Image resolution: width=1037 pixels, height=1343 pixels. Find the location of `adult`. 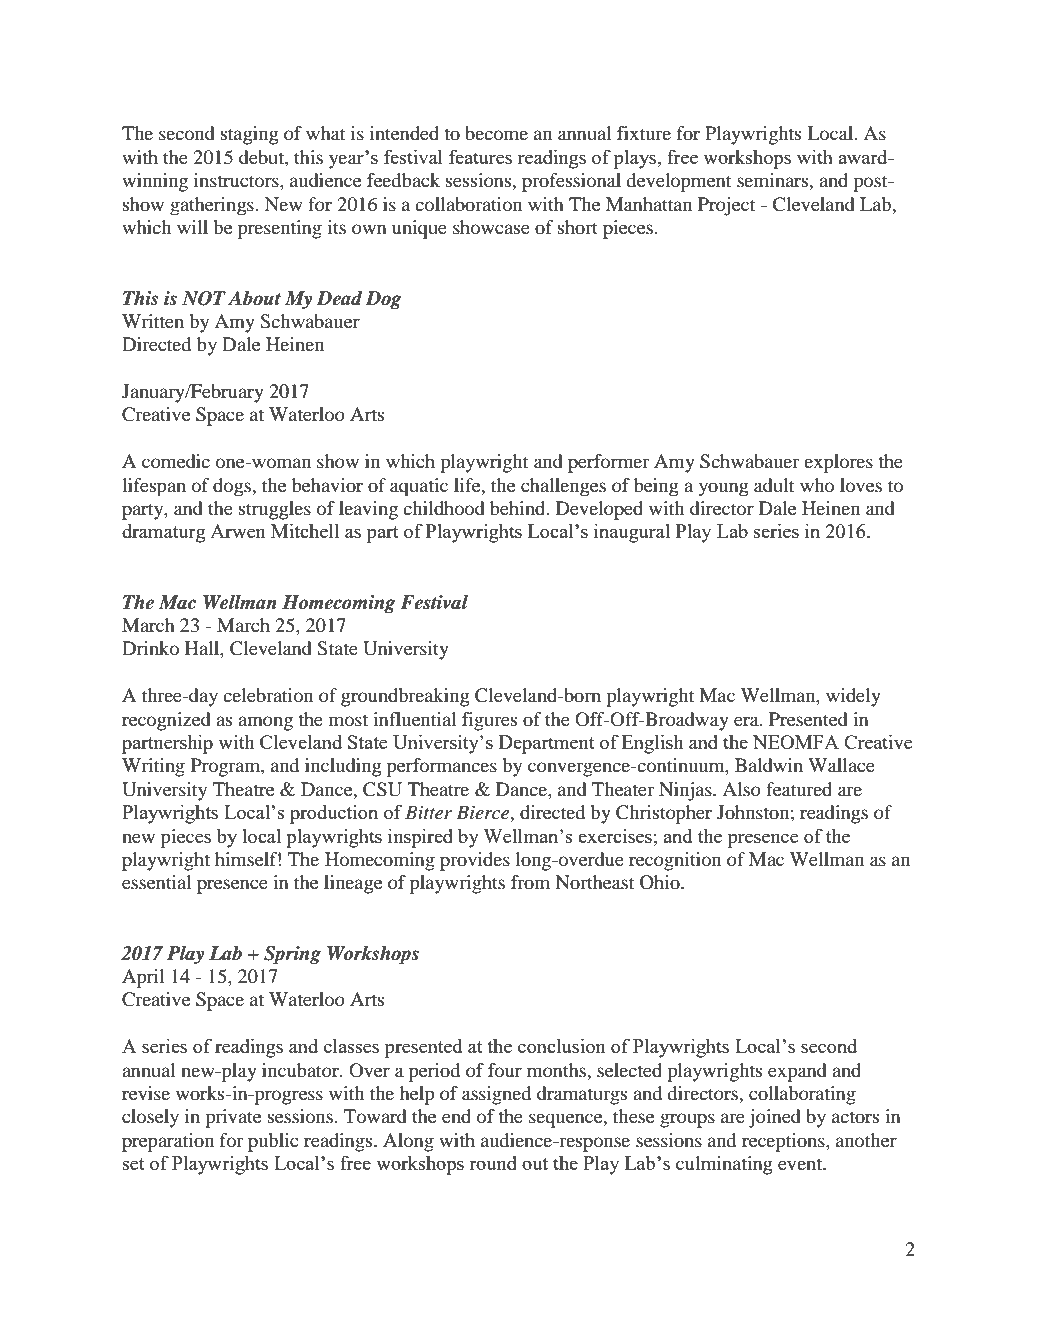

adult is located at coordinates (774, 485).
